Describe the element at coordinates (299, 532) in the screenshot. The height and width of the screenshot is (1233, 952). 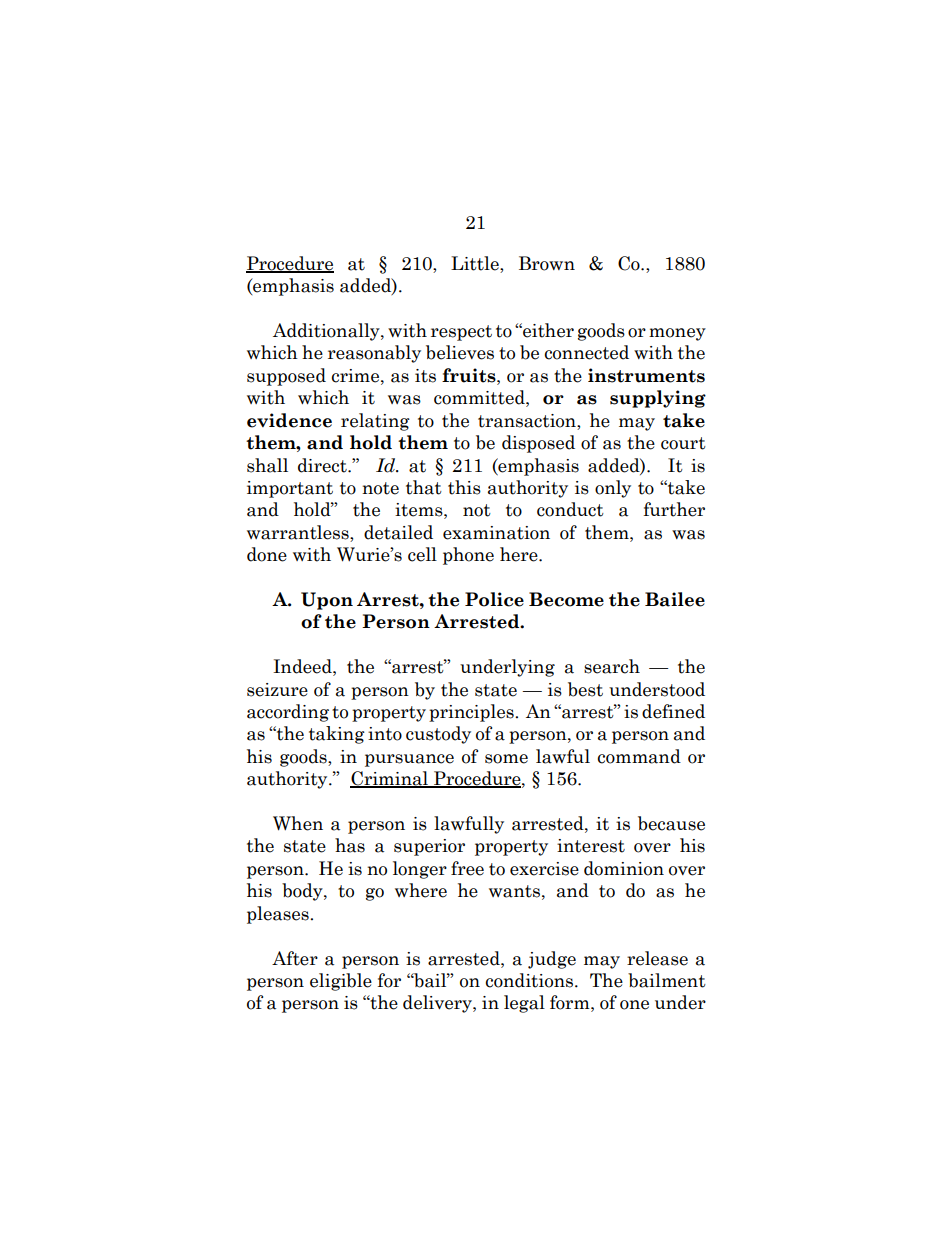
I see `warrantless` at that location.
